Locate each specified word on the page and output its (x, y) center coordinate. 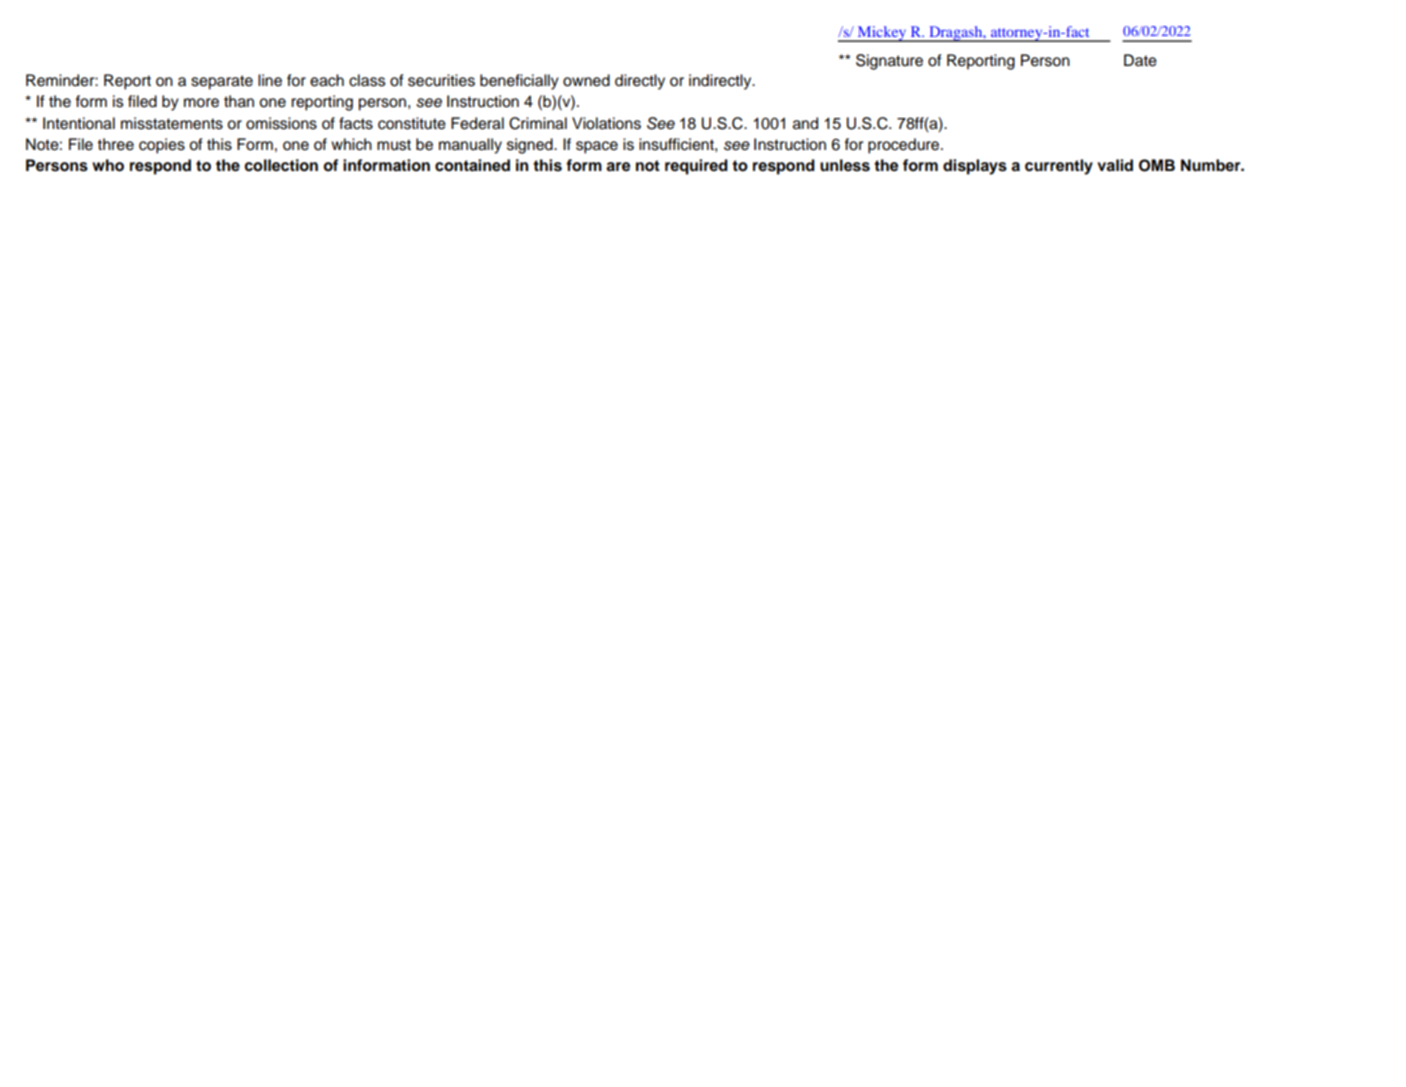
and (805, 123)
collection (281, 165)
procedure (905, 146)
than (239, 101)
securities (441, 80)
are (618, 167)
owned (586, 80)
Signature (889, 62)
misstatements (172, 123)
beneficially (519, 82)
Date (1140, 60)
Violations (606, 123)
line (270, 80)
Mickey (882, 34)
